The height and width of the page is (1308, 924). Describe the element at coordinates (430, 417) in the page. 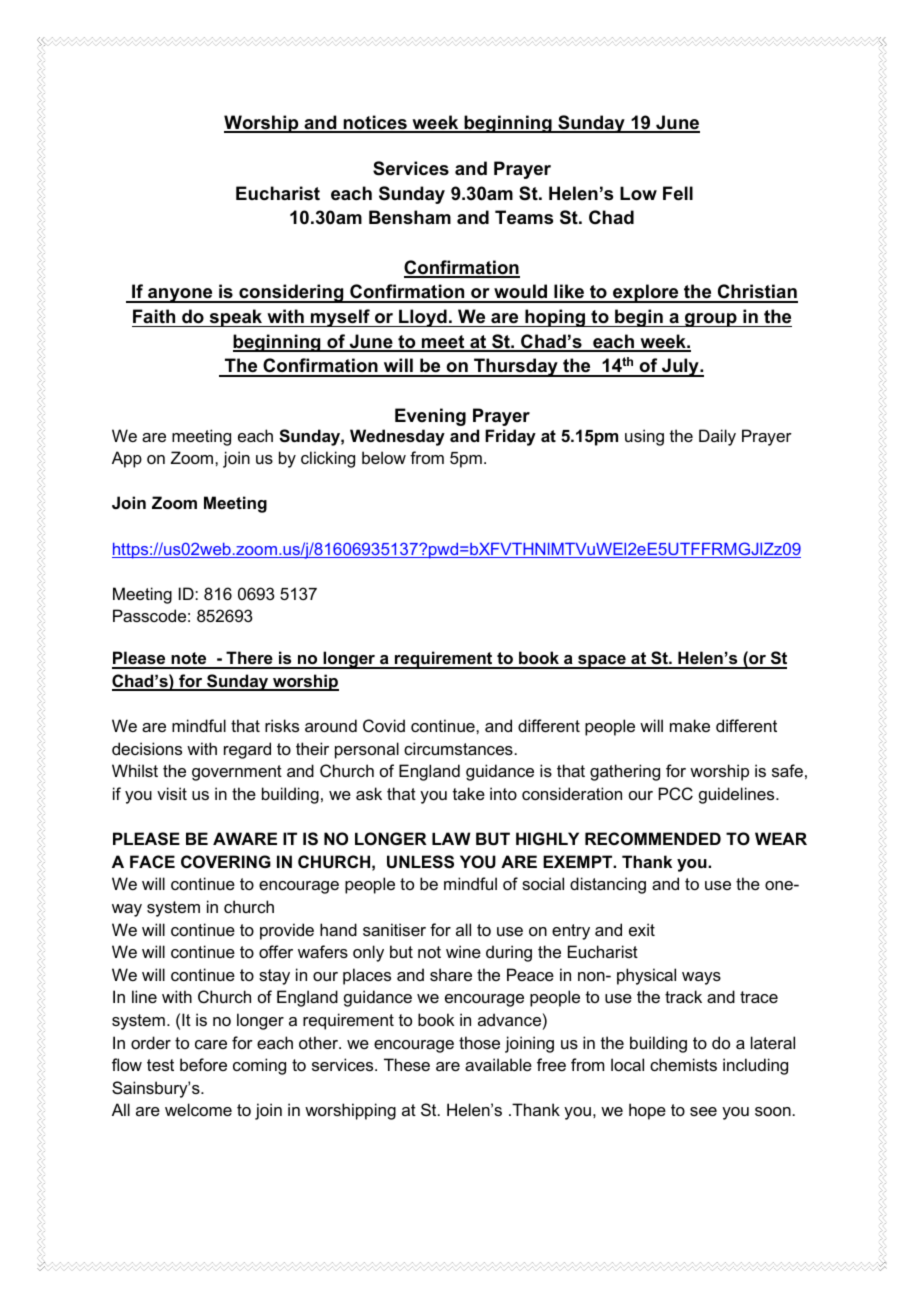

I see `Evening` at that location.
